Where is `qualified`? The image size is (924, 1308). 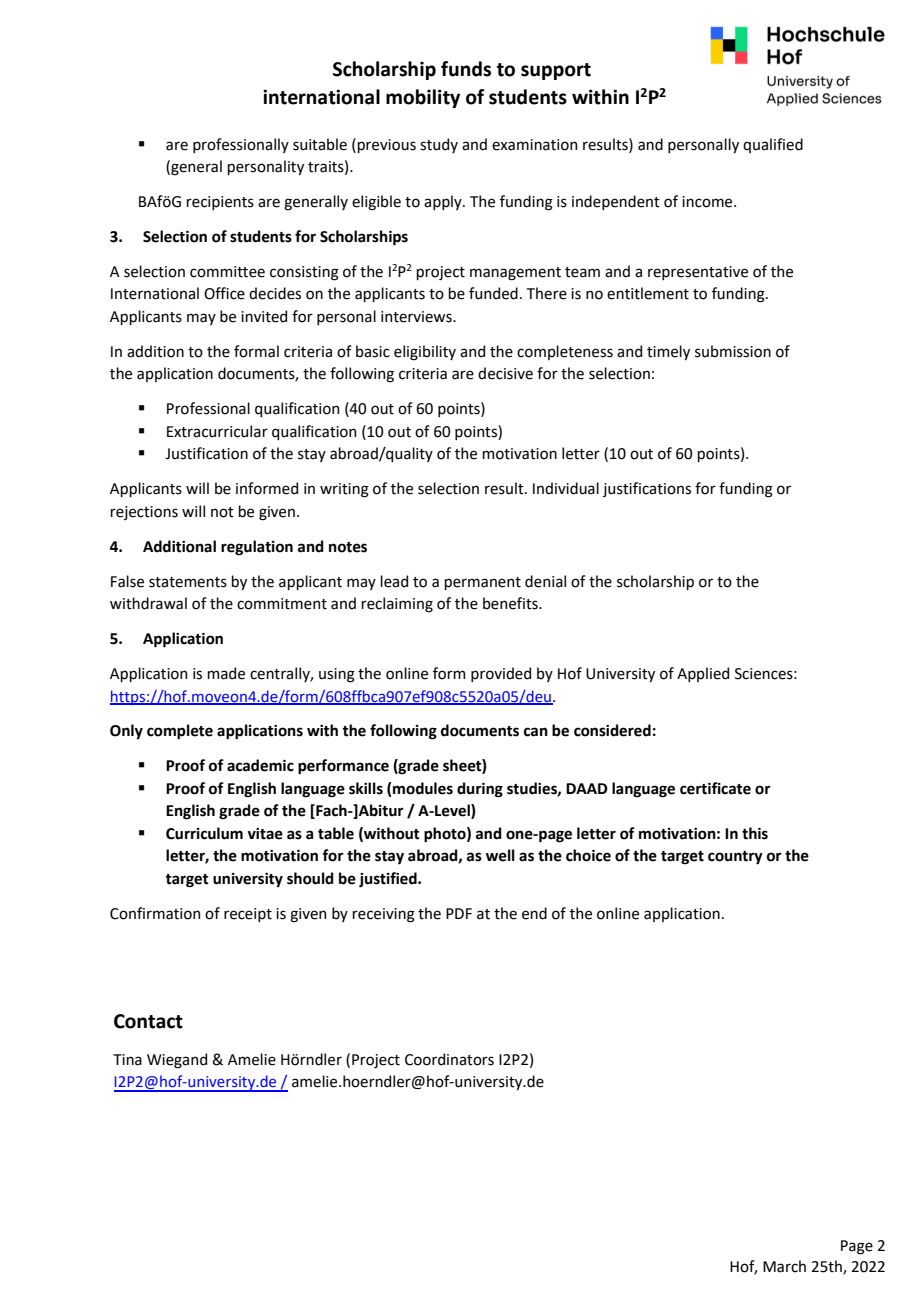
qualified is located at coordinates (773, 145).
